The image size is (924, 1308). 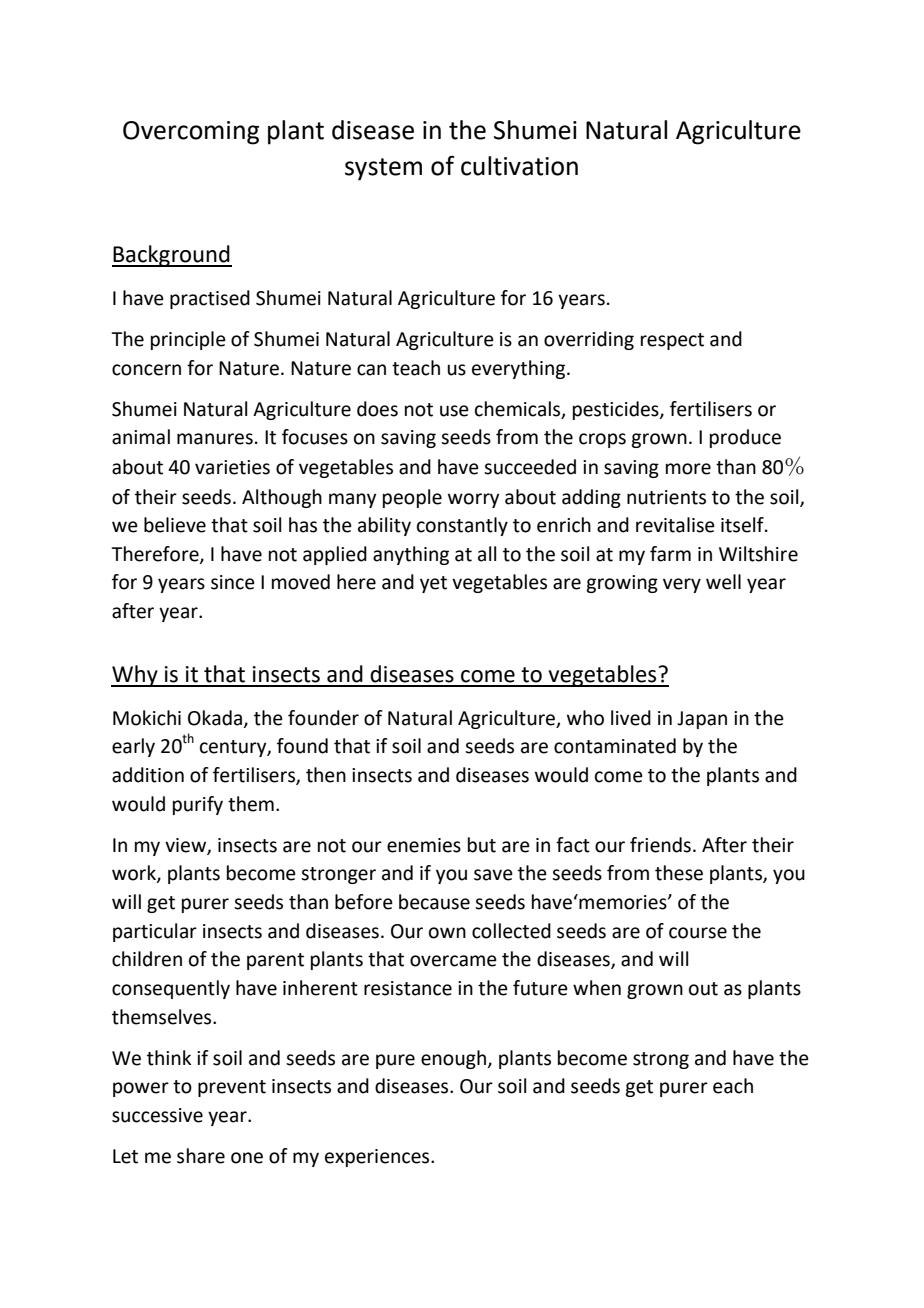 I want to click on cultivation, so click(x=519, y=166).
